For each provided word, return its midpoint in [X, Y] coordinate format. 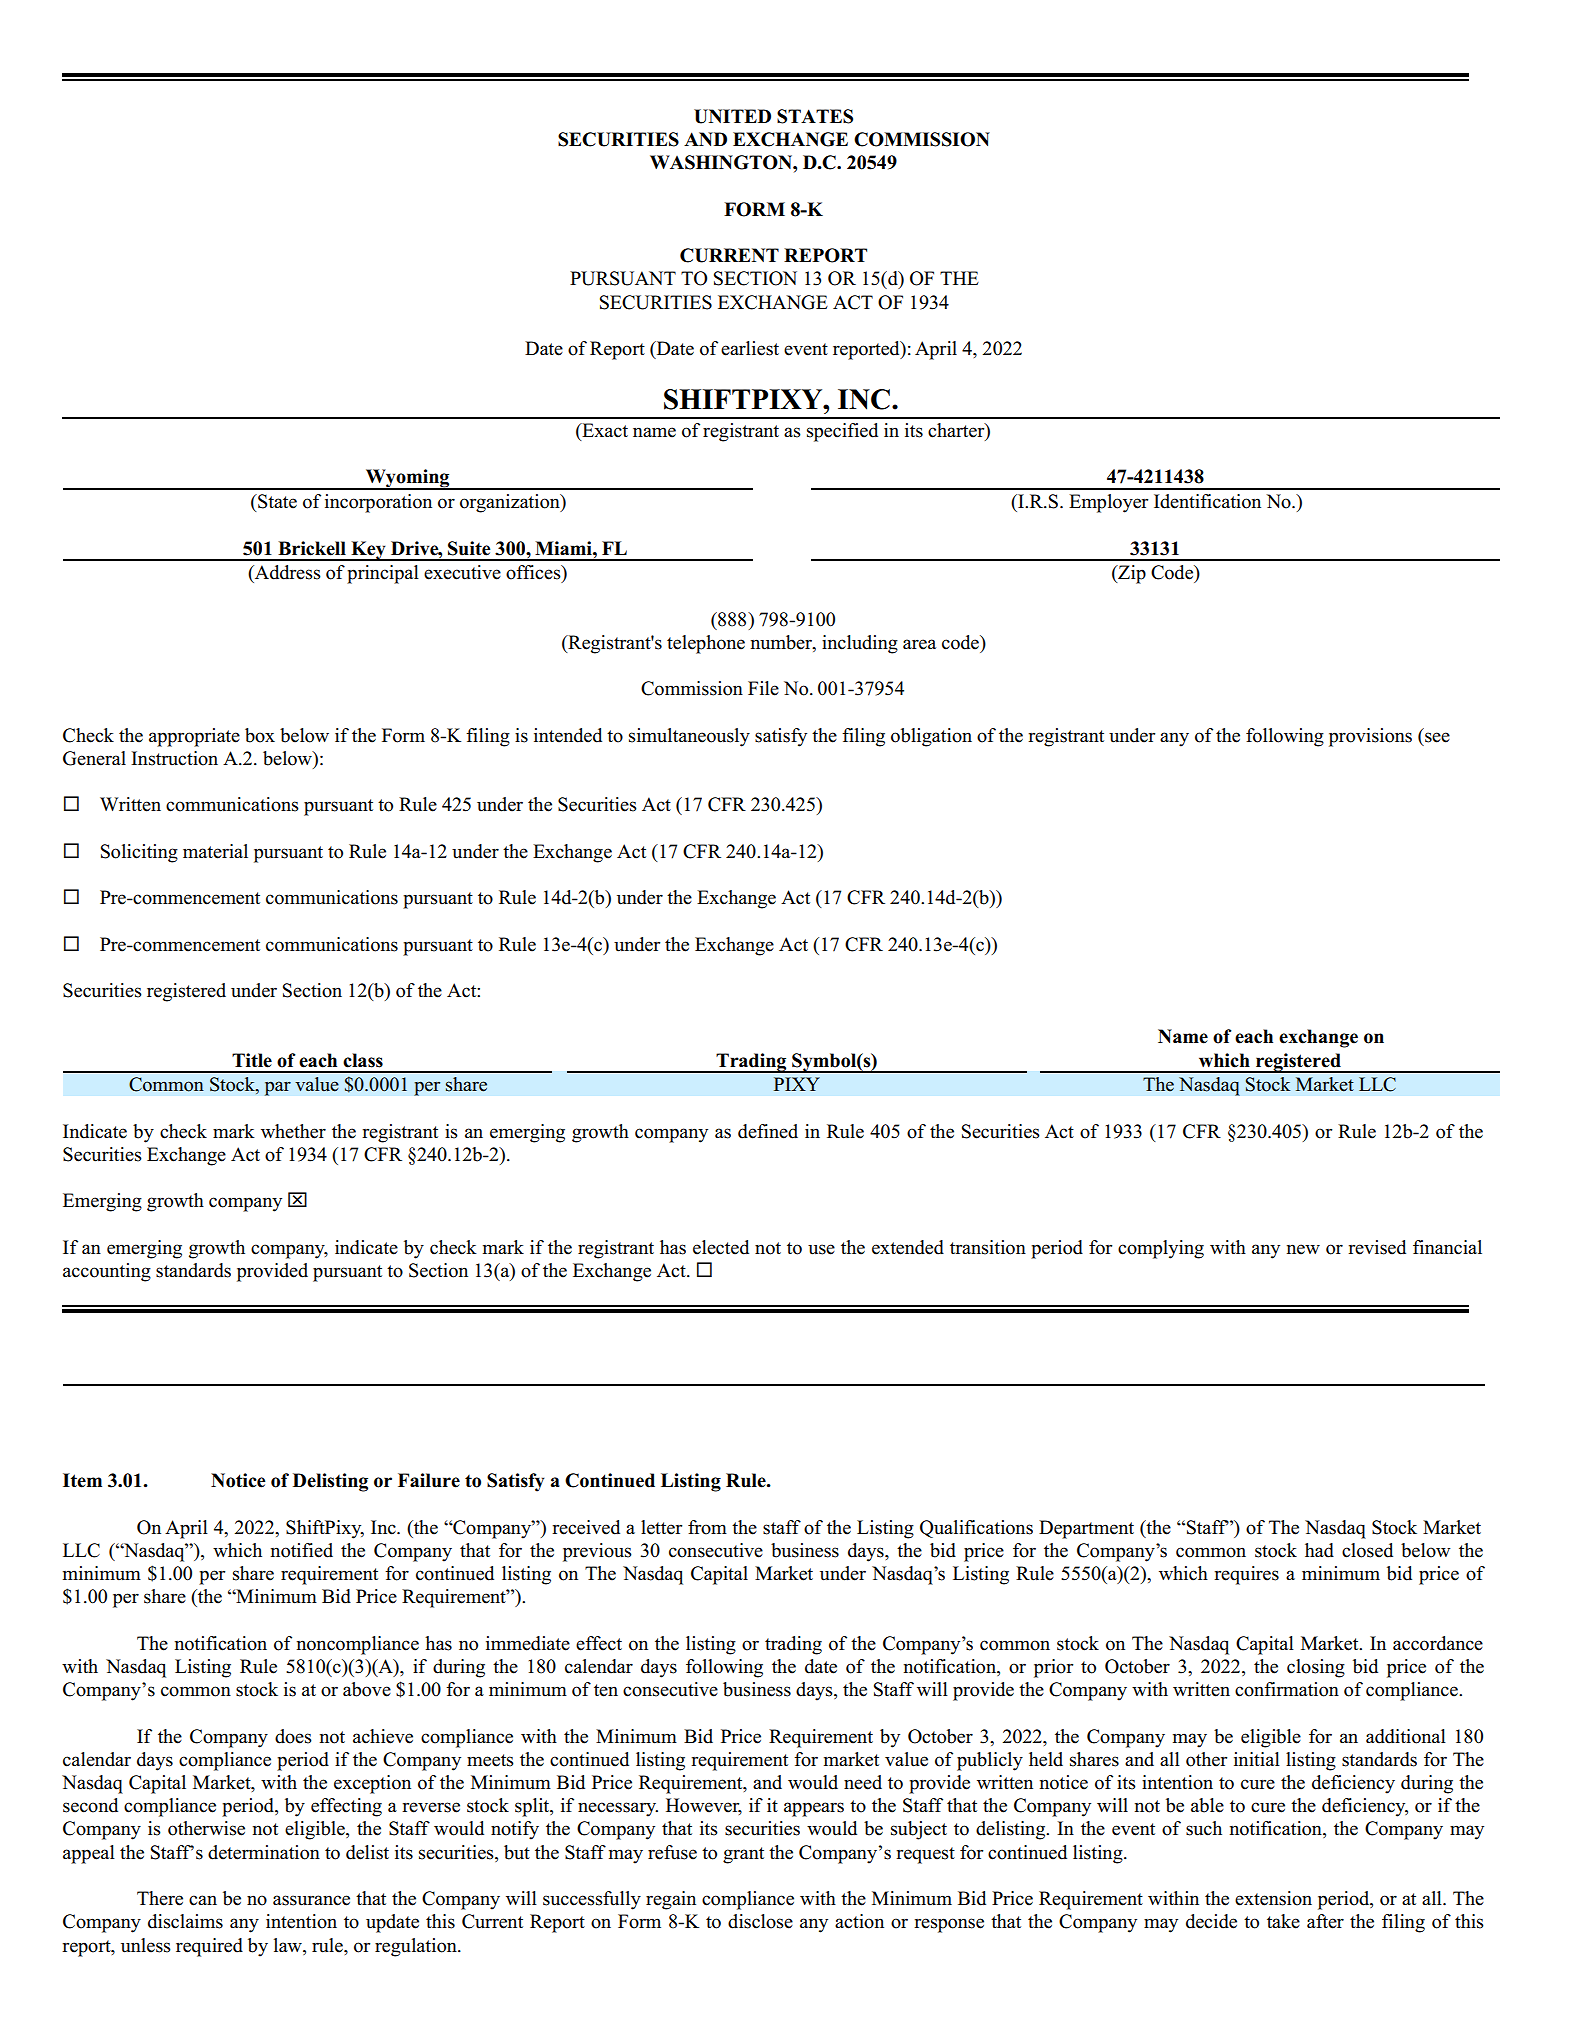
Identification [1207, 501]
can [203, 1900]
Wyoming [408, 479]
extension [1273, 1898]
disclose [760, 1921]
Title [252, 1060]
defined [768, 1131]
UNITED [732, 116]
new [1303, 1249]
